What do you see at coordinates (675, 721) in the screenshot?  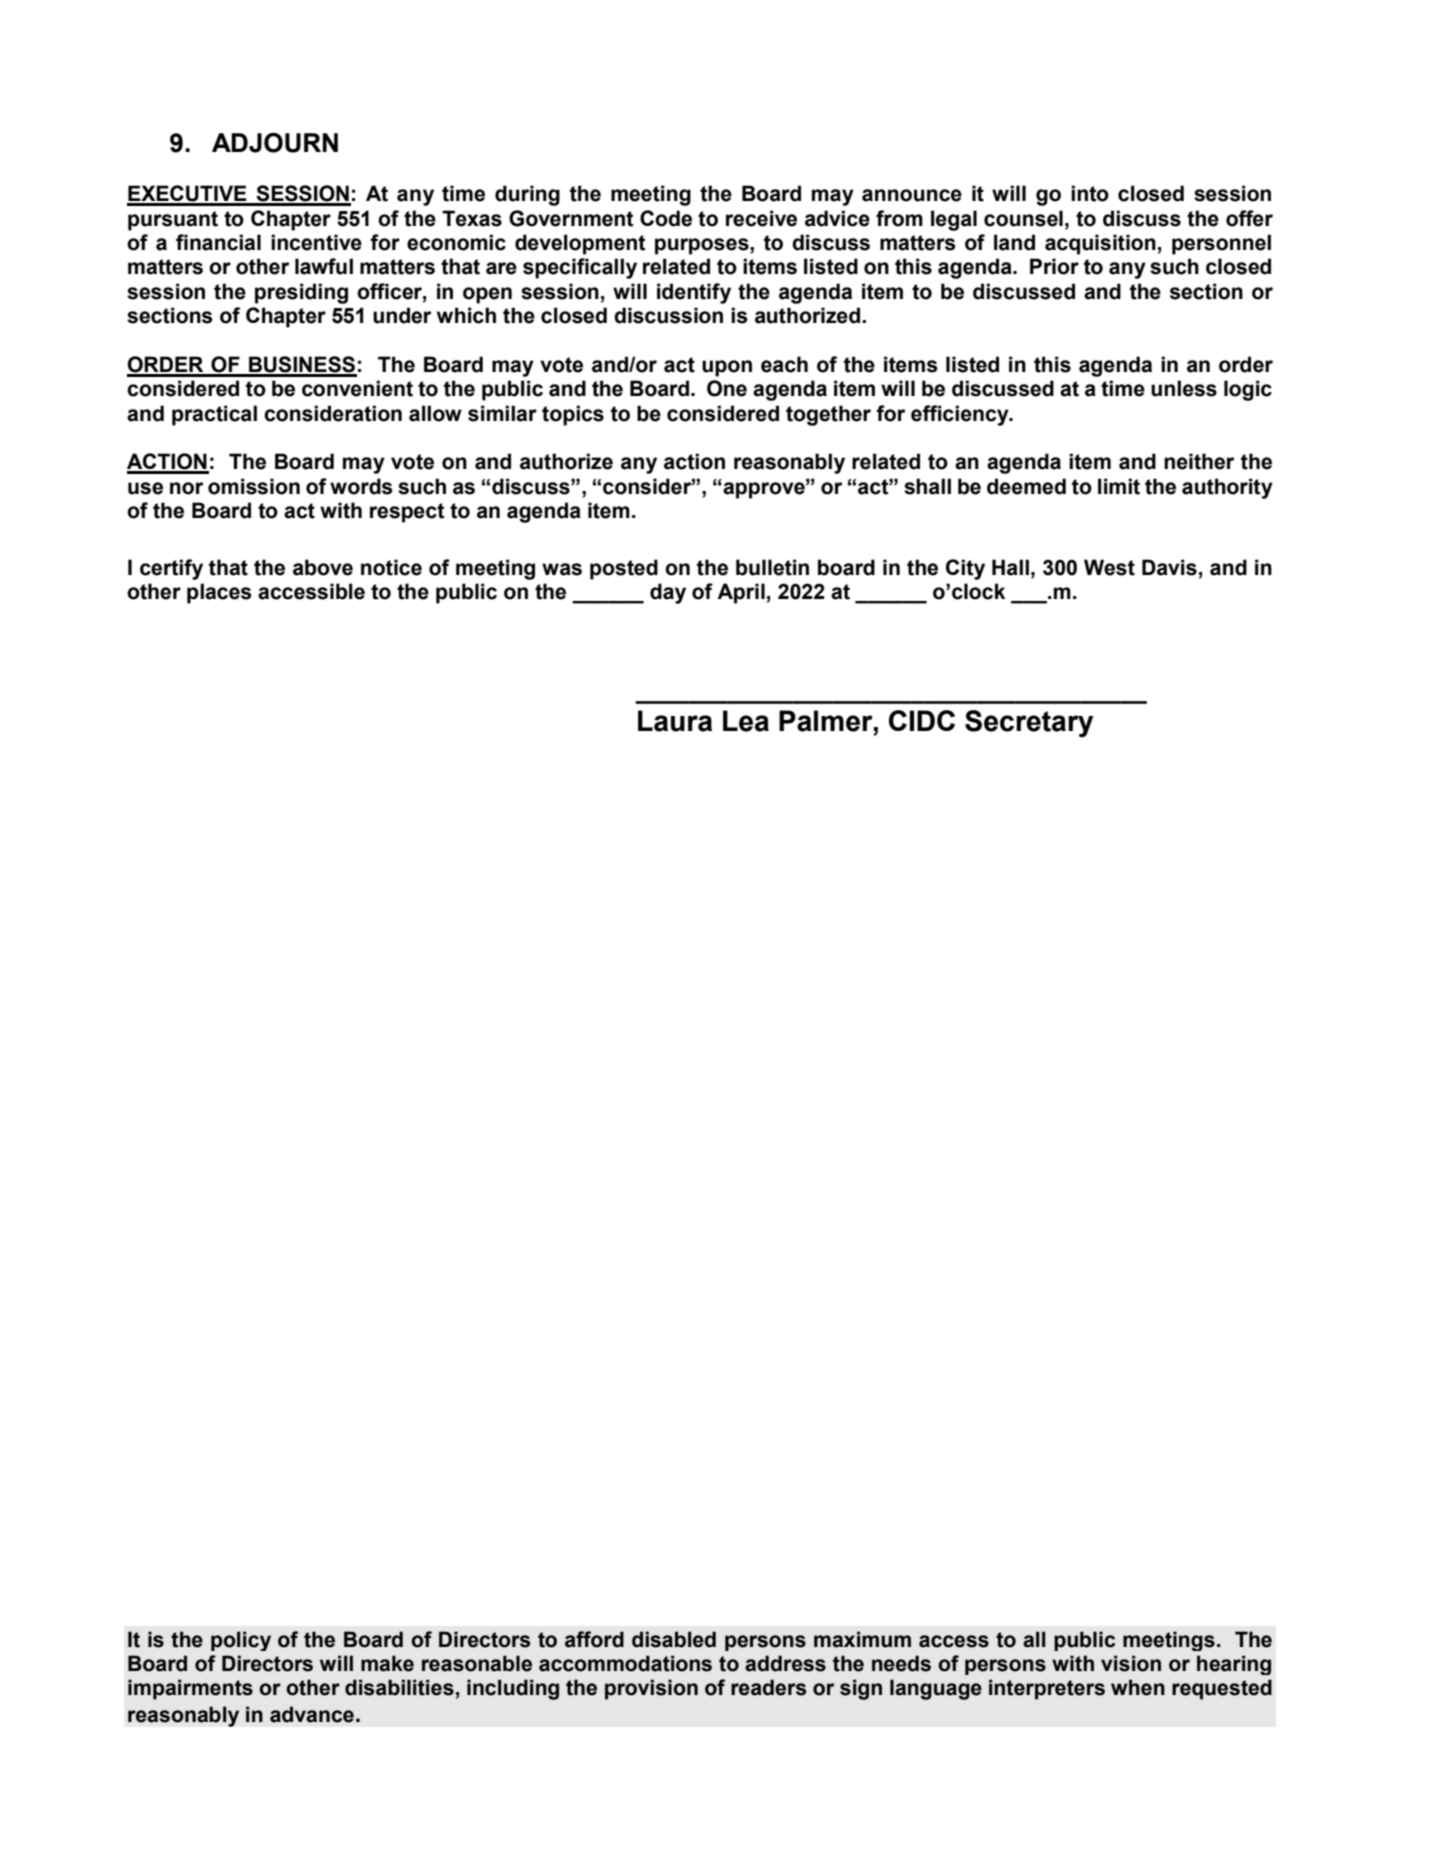 I see `Laura` at bounding box center [675, 721].
